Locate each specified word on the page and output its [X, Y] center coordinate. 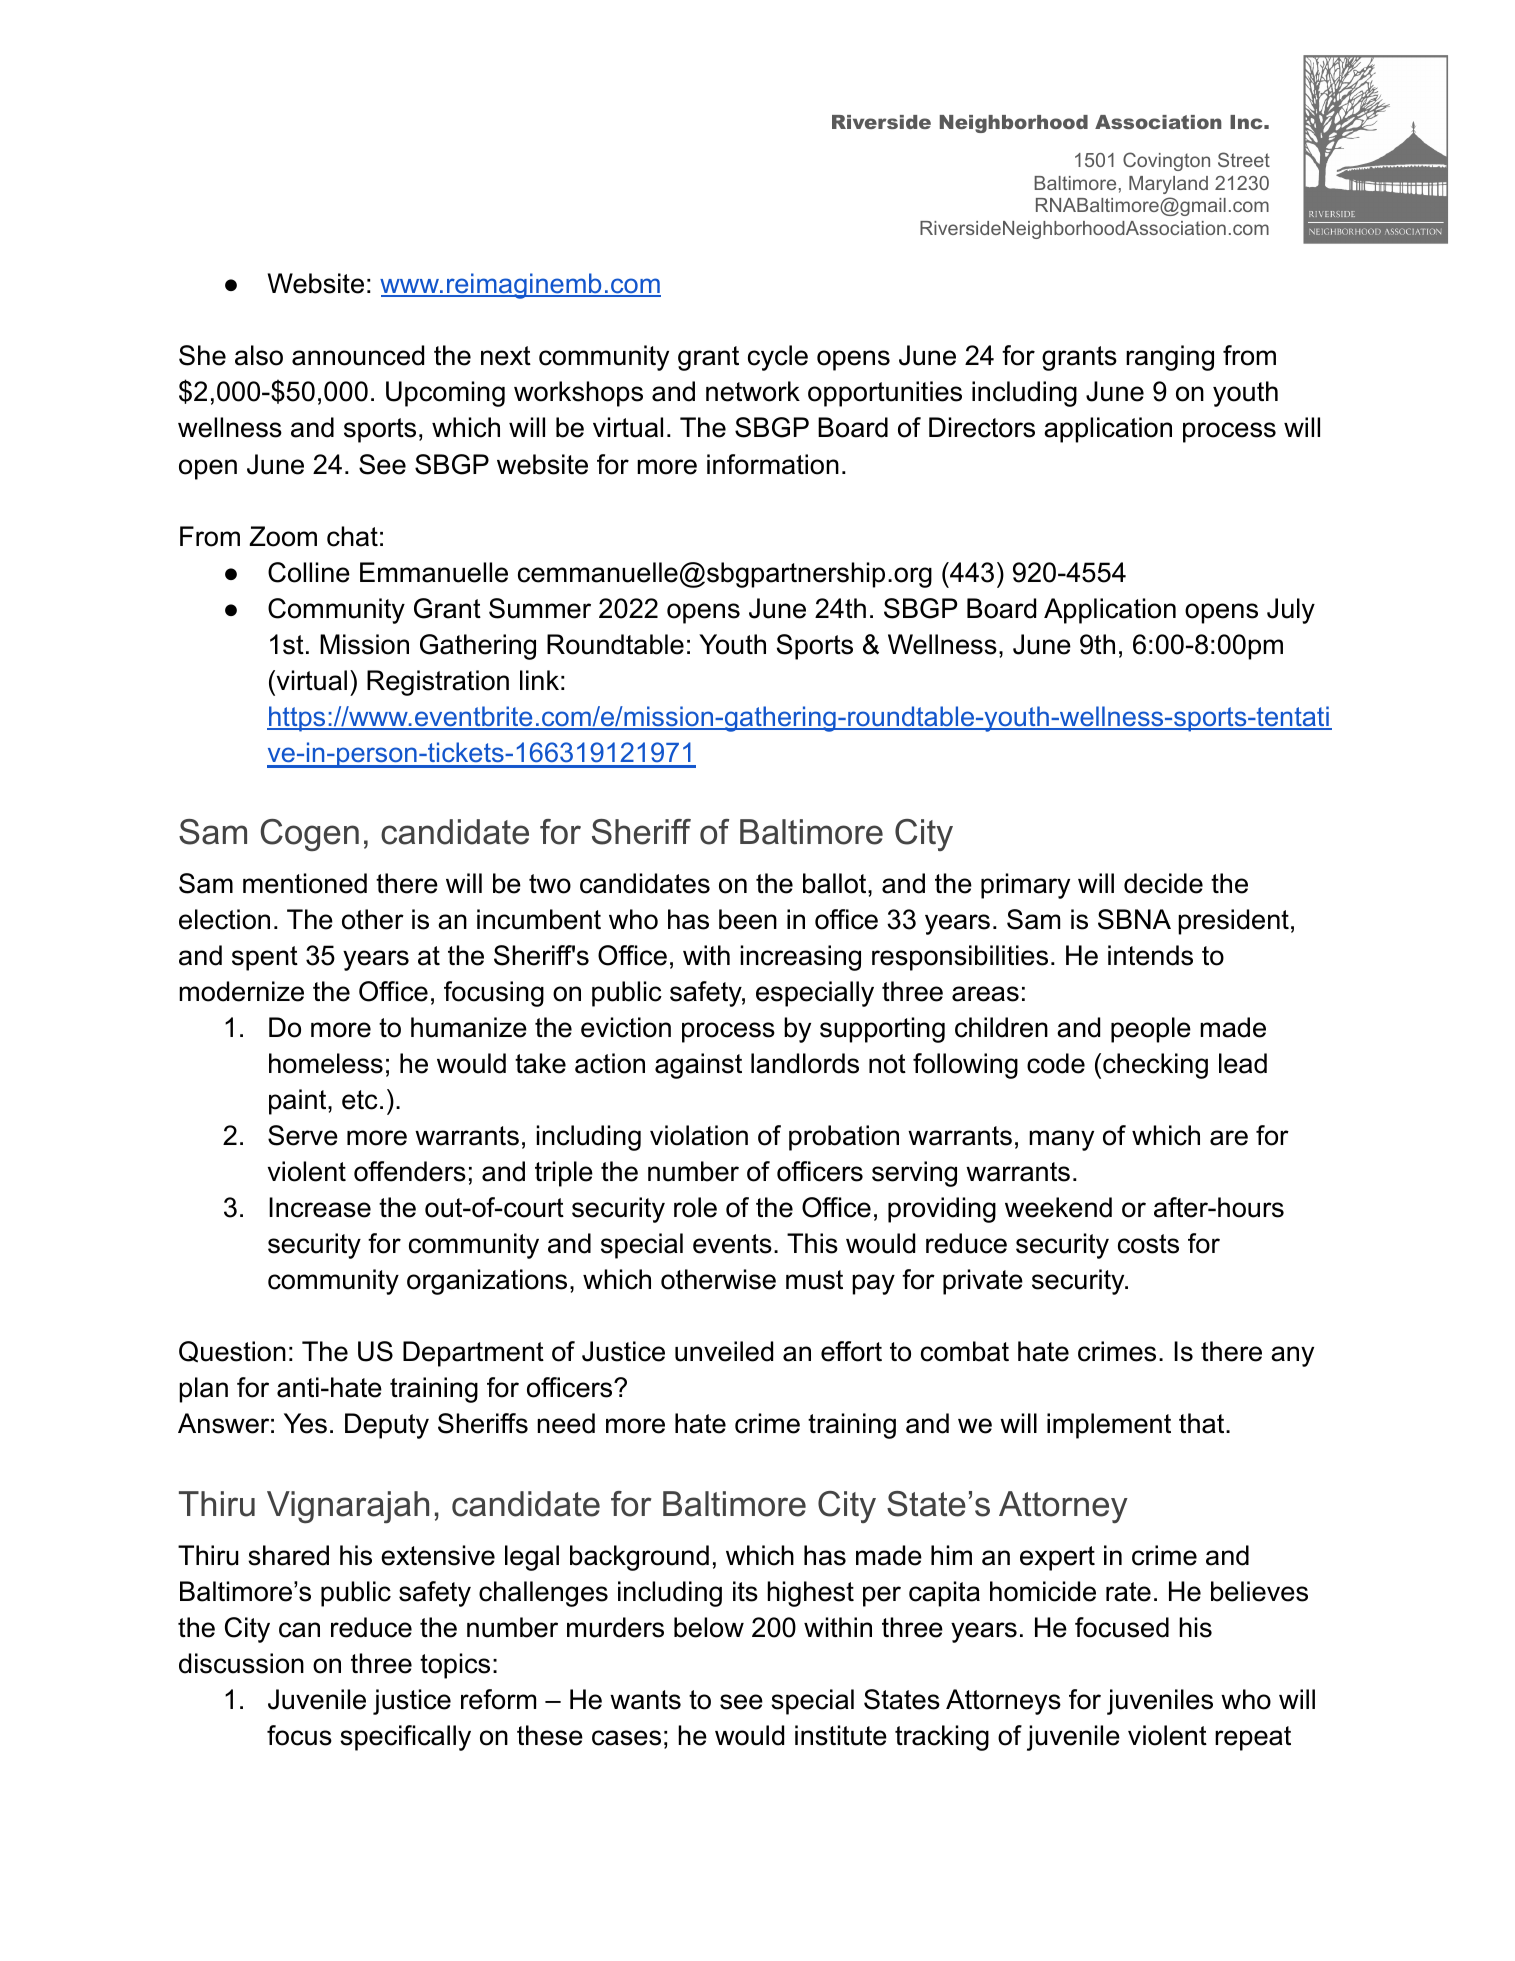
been [748, 919]
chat [352, 536]
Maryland [1168, 185]
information [773, 464]
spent [265, 958]
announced [358, 355]
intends [1150, 955]
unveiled [724, 1351]
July [1291, 611]
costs [1148, 1244]
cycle [778, 358]
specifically [405, 1738]
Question [232, 1352]
